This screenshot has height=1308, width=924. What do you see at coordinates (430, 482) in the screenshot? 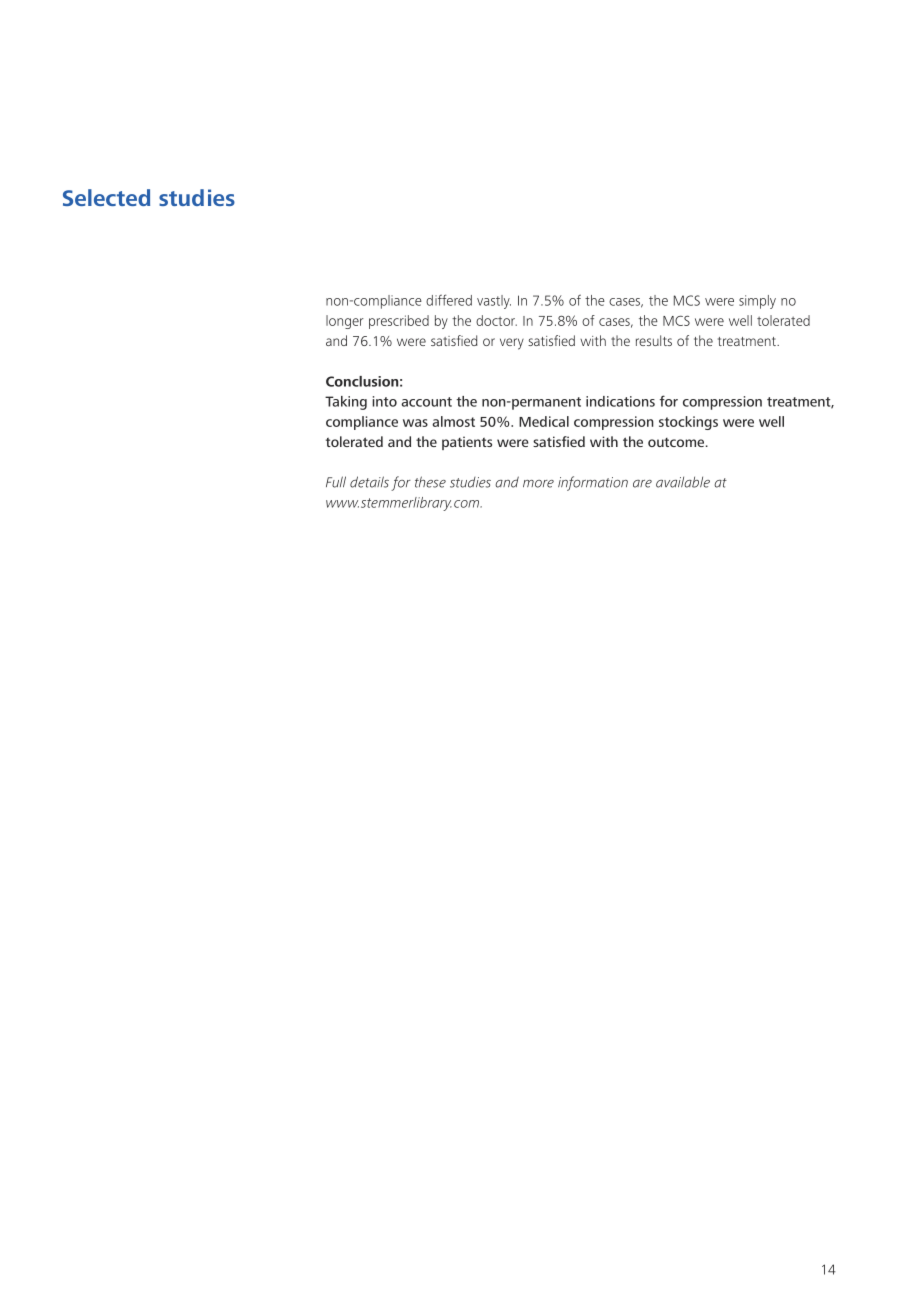
I see `these` at bounding box center [430, 482].
